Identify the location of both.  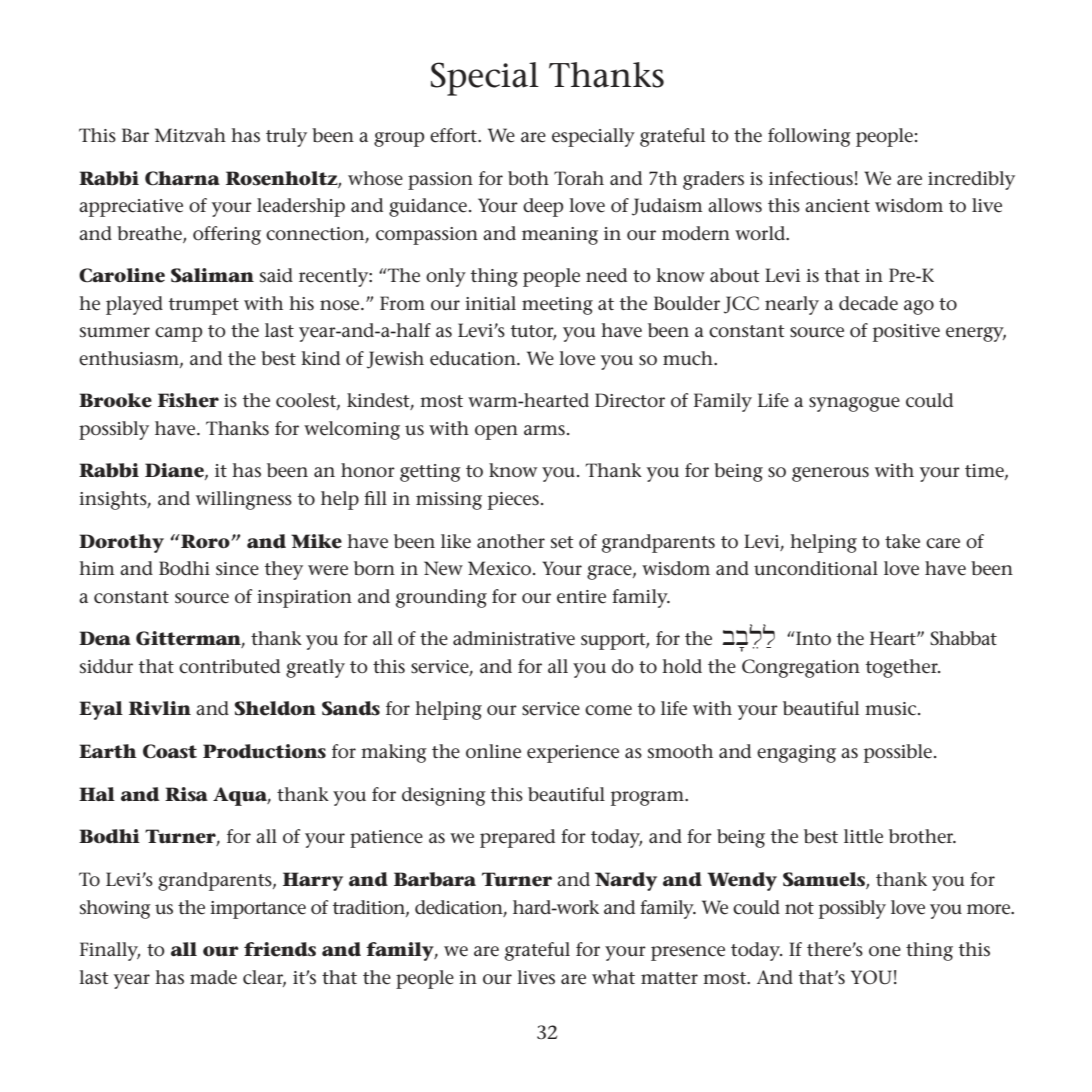
(528, 178).
